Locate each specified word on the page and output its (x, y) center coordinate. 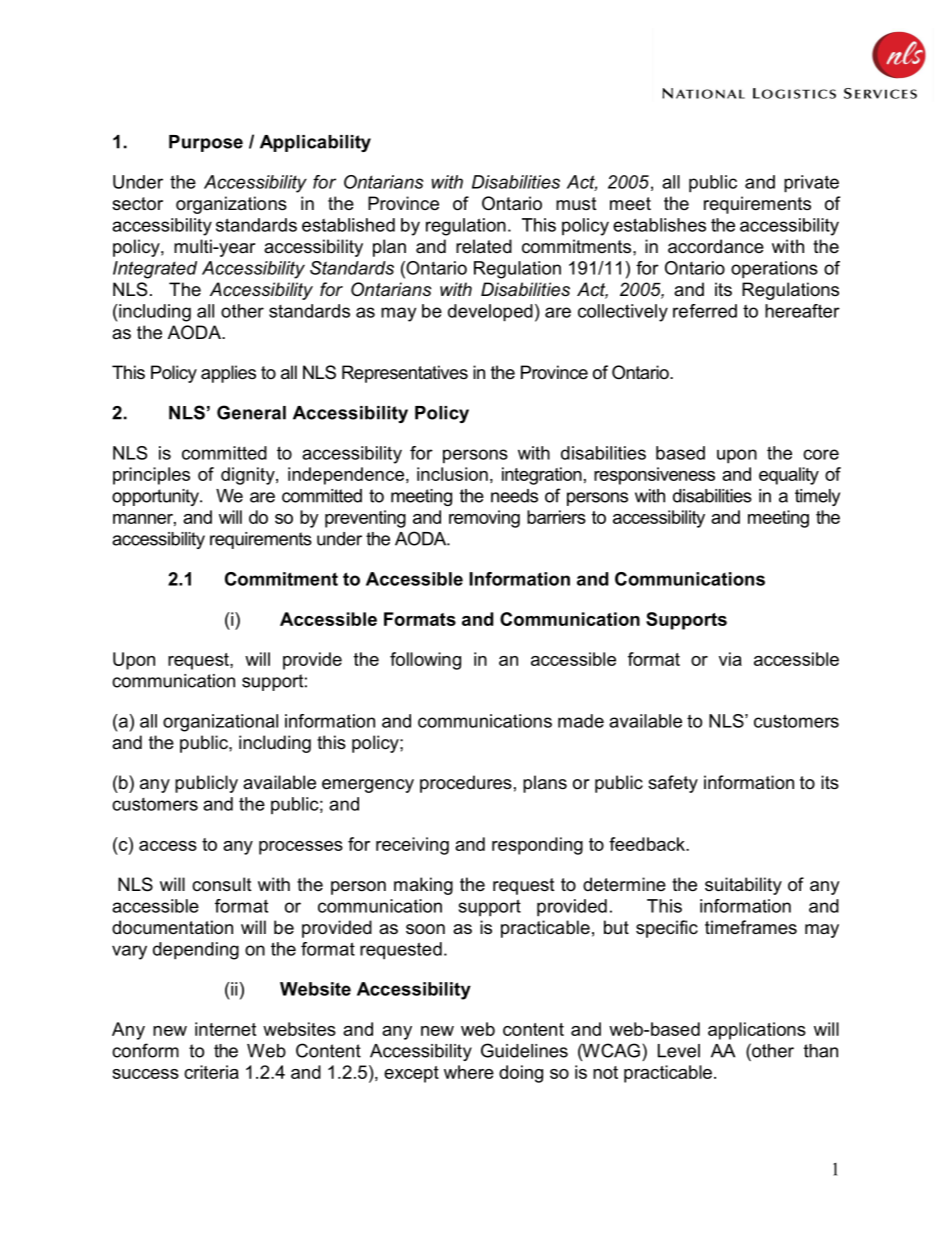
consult (222, 884)
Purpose (206, 143)
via (730, 659)
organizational (220, 723)
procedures (466, 784)
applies (228, 374)
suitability (743, 886)
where (469, 1072)
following (425, 661)
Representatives (405, 374)
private (811, 184)
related (484, 246)
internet (225, 1029)
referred (705, 311)
